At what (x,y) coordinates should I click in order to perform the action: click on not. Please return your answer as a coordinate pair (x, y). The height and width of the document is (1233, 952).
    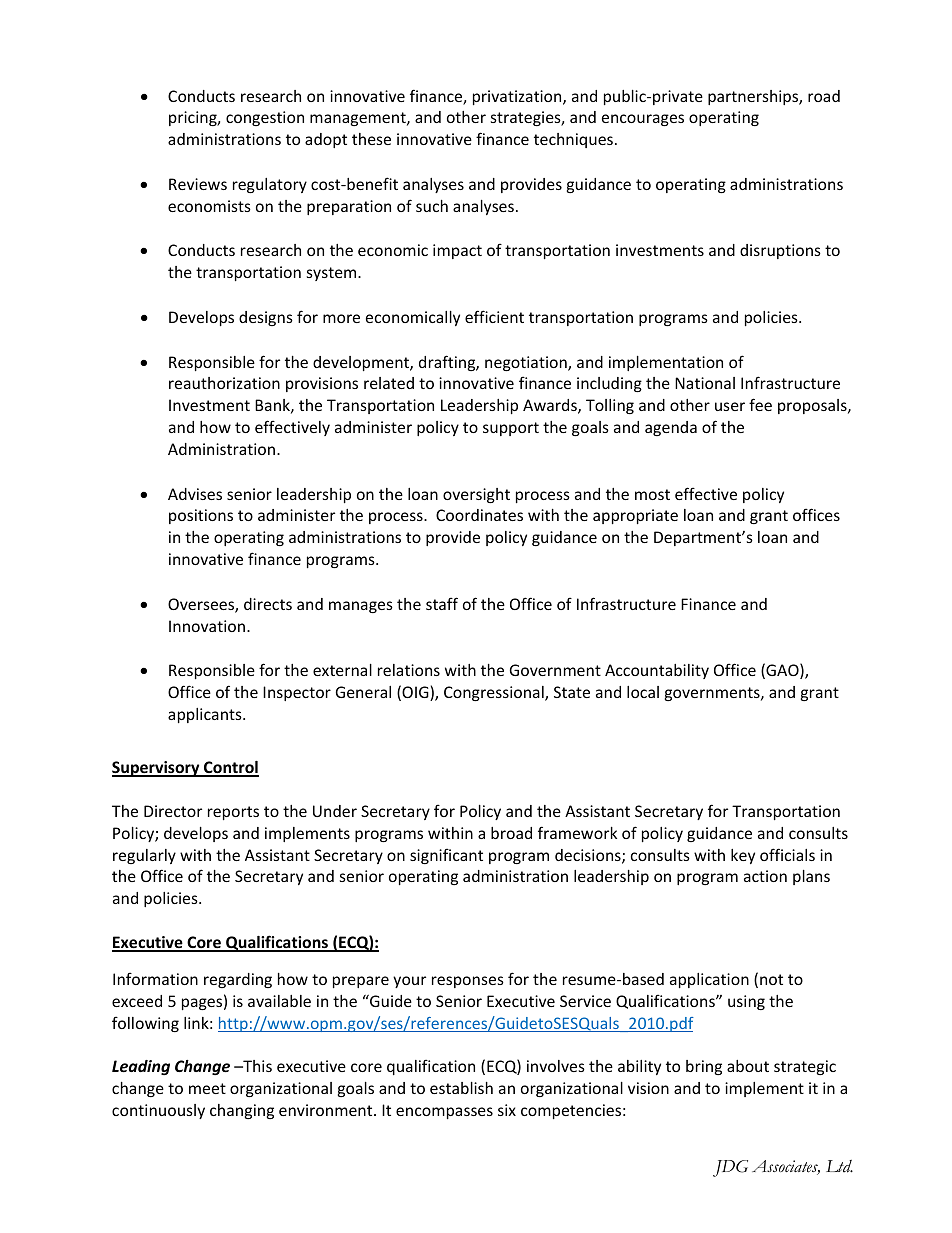
    Looking at the image, I should click on (771, 979).
